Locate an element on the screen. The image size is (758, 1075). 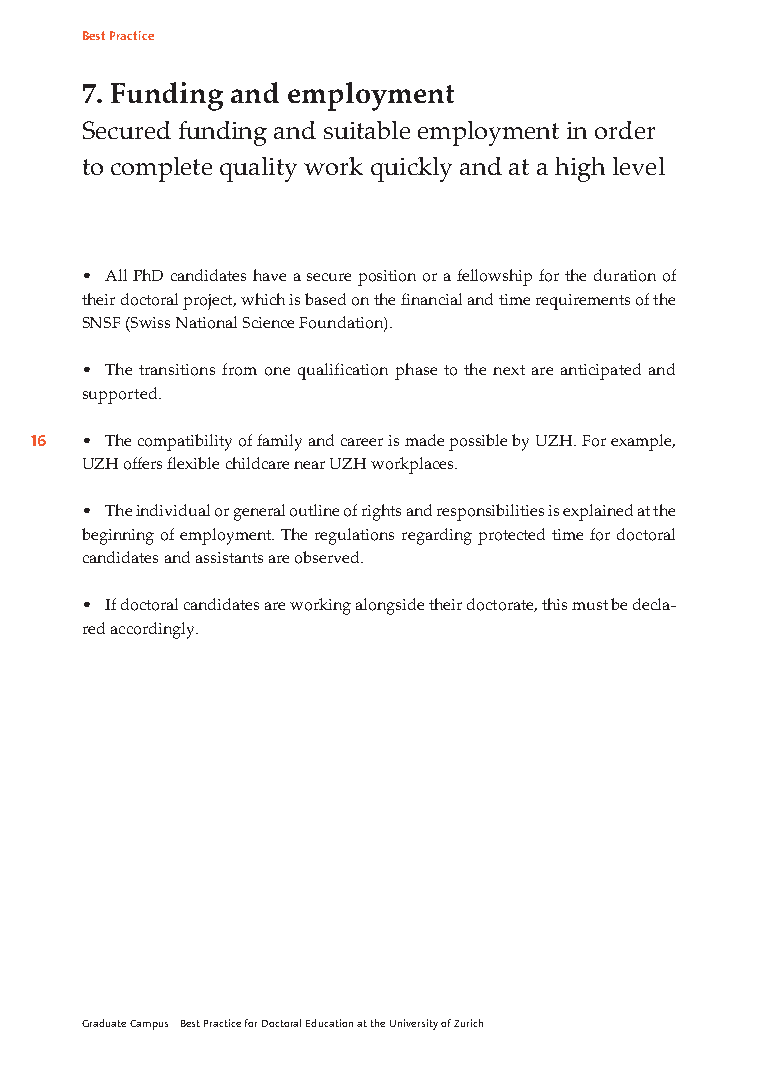
high is located at coordinates (580, 169).
